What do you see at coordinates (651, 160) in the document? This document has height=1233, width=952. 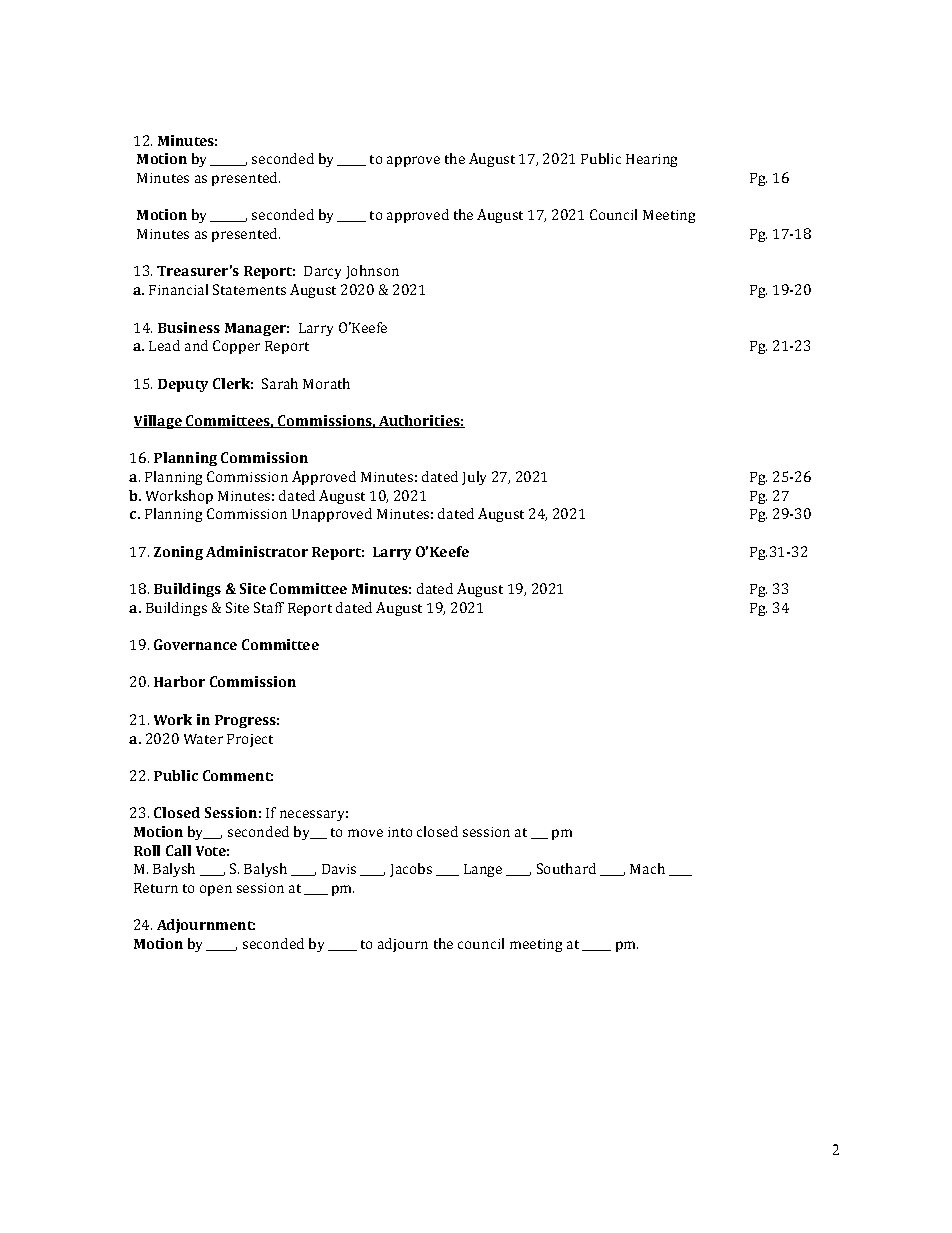 I see `Hearing` at bounding box center [651, 160].
